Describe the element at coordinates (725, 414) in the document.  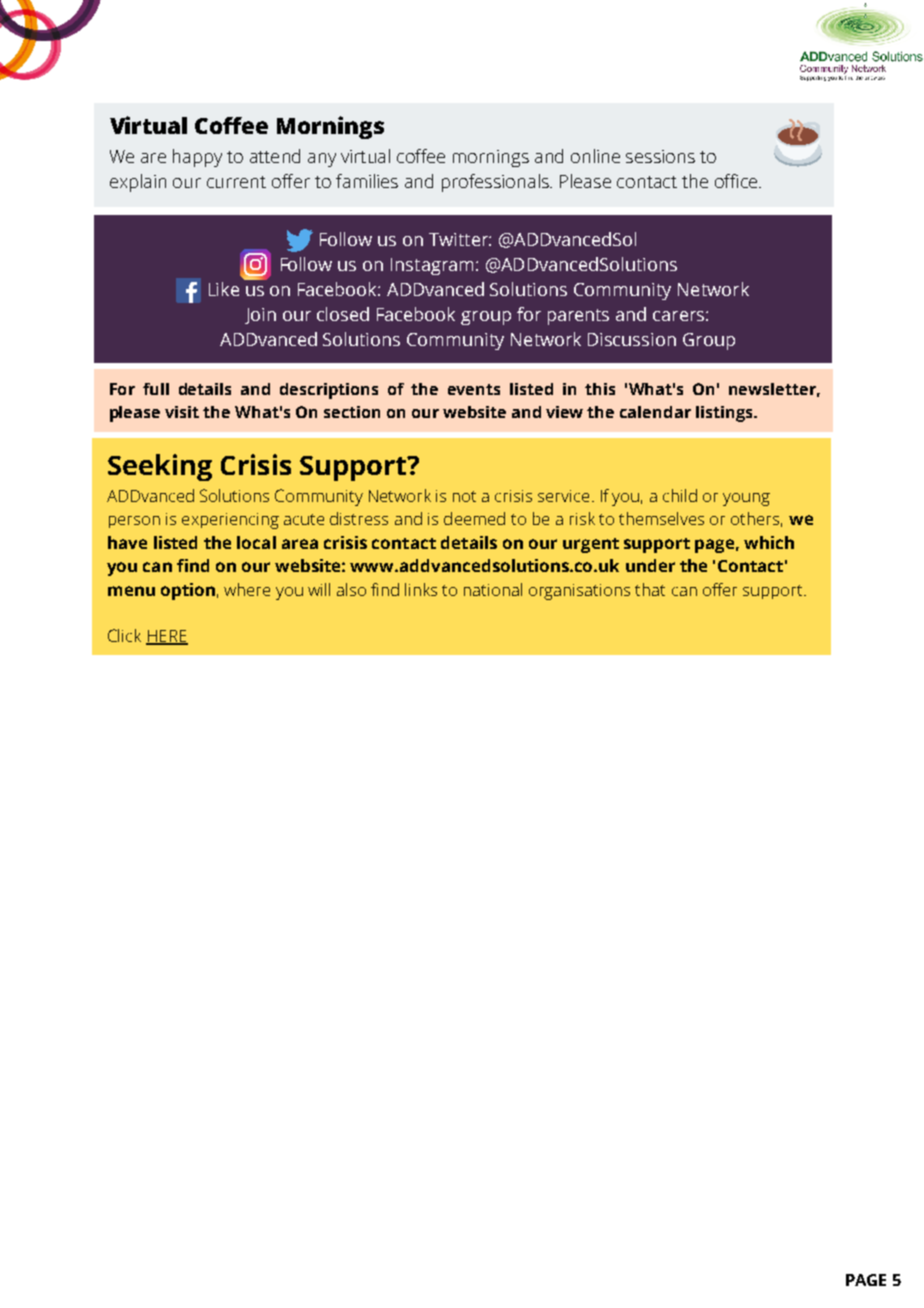
I see `listings` at that location.
